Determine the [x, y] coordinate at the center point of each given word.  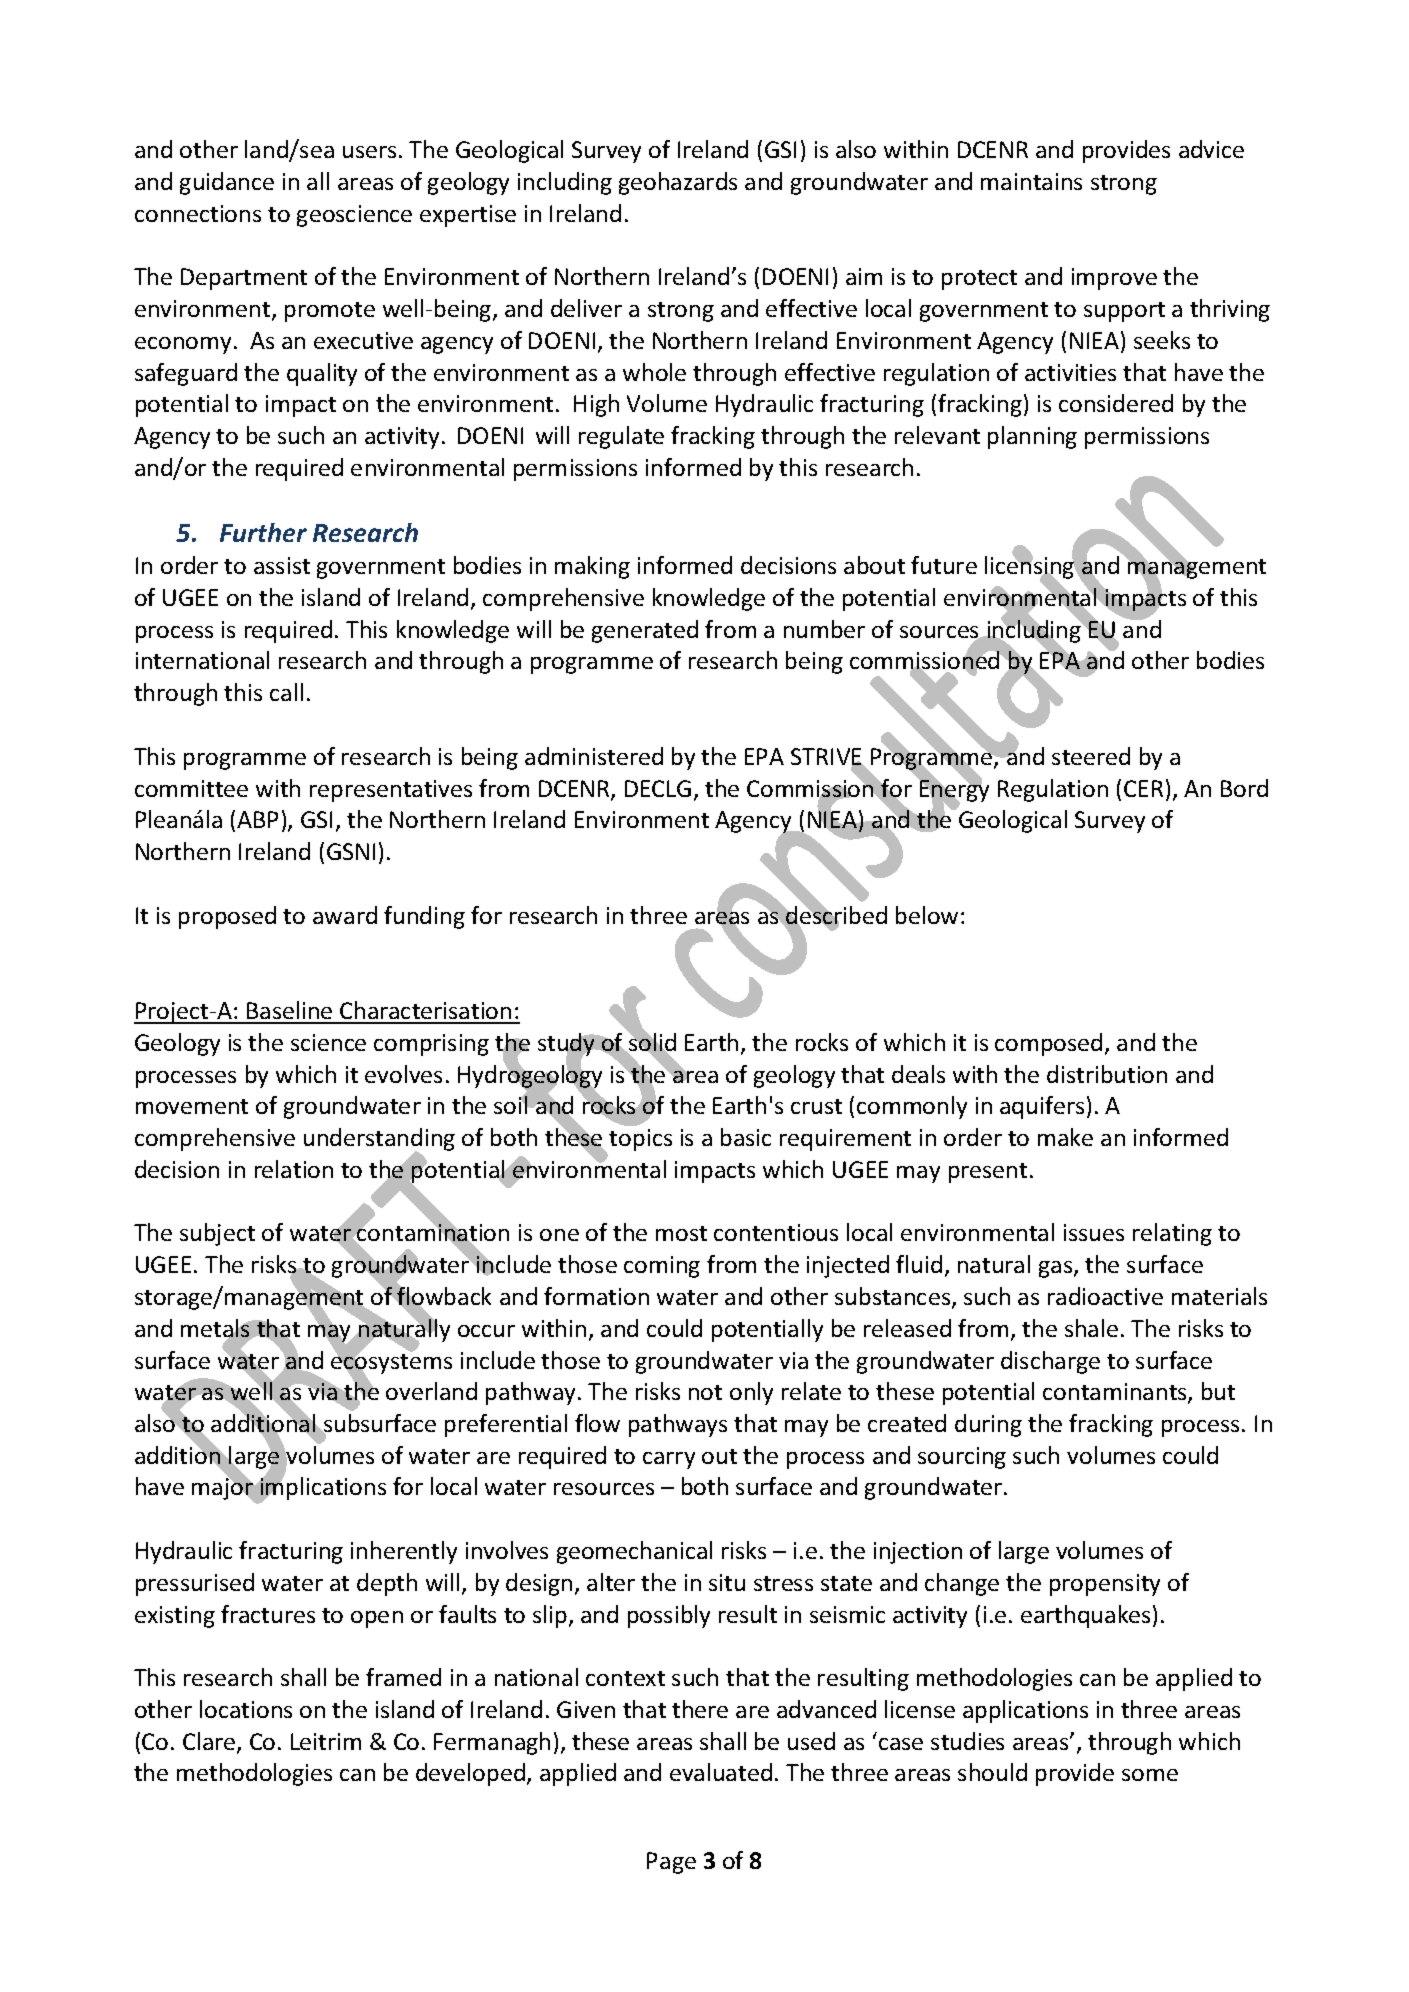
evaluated [721, 1772]
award [345, 915]
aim [864, 276]
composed [1048, 1044]
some [1150, 1775]
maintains [1031, 181]
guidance [227, 183]
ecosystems [391, 1363]
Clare [210, 1742]
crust [816, 1106]
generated [645, 631]
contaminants [1116, 1393]
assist [282, 565]
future [944, 565]
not [705, 1392]
